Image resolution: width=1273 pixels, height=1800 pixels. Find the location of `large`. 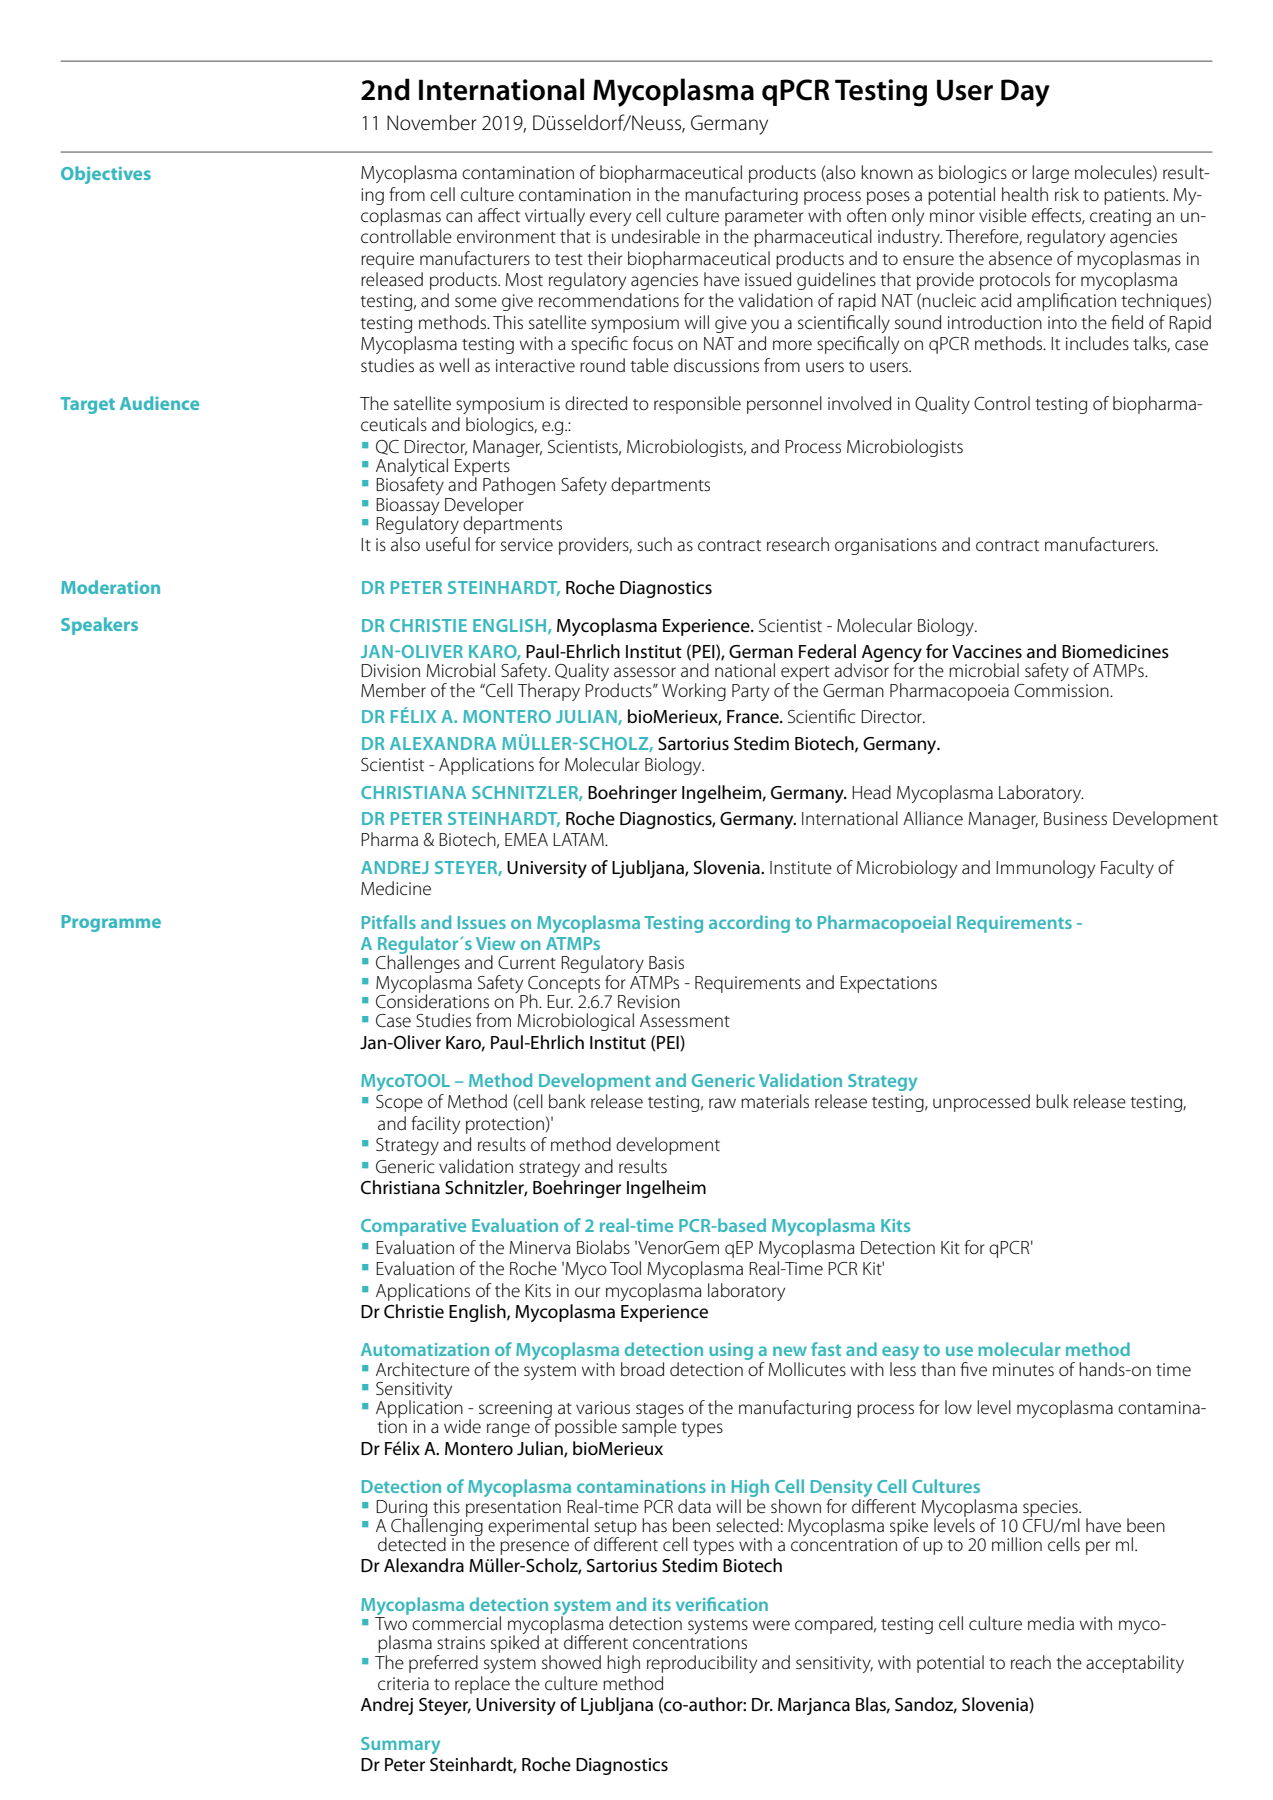

large is located at coordinates (1050, 174).
